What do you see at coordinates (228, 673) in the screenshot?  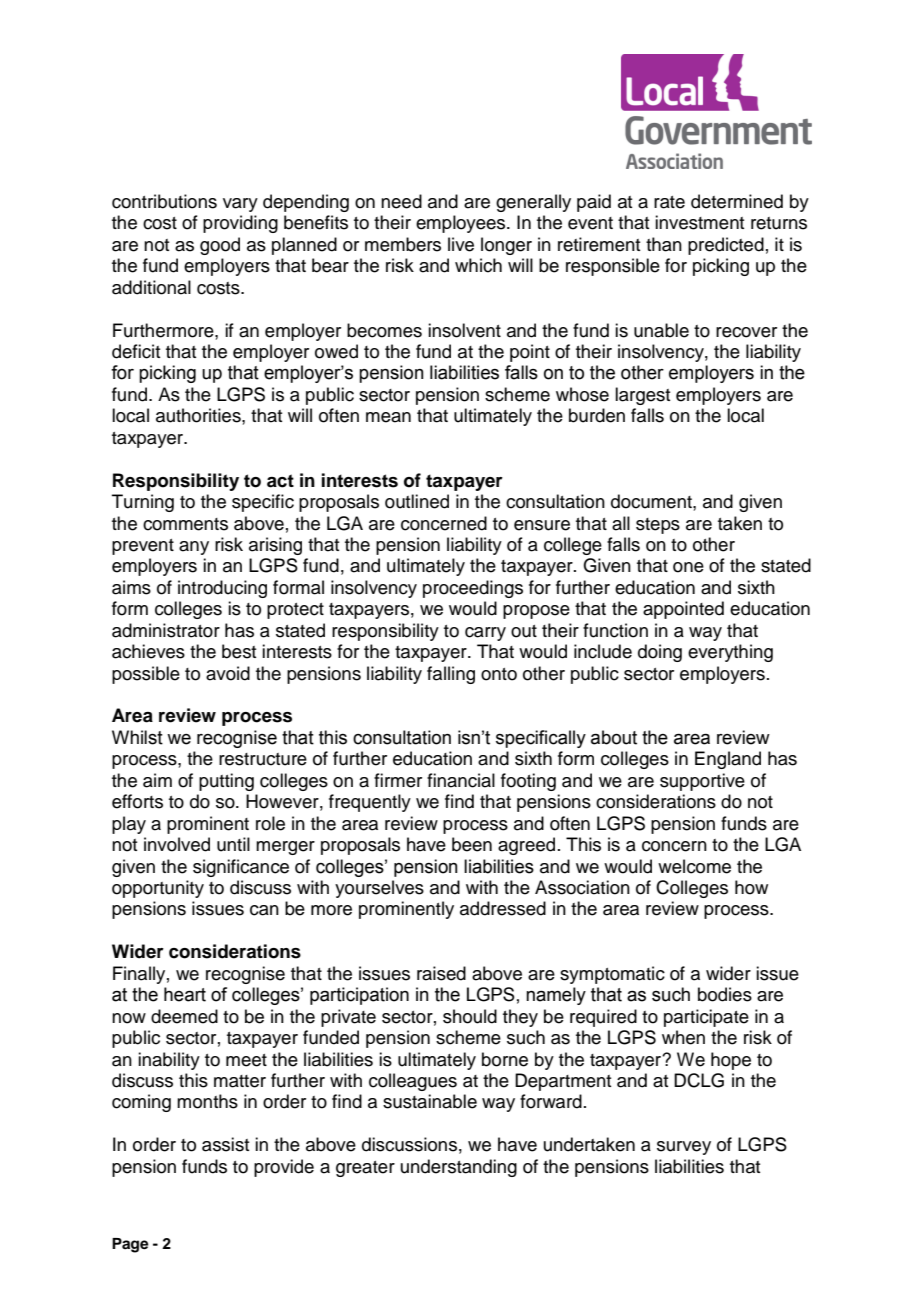 I see `avoid` at bounding box center [228, 673].
